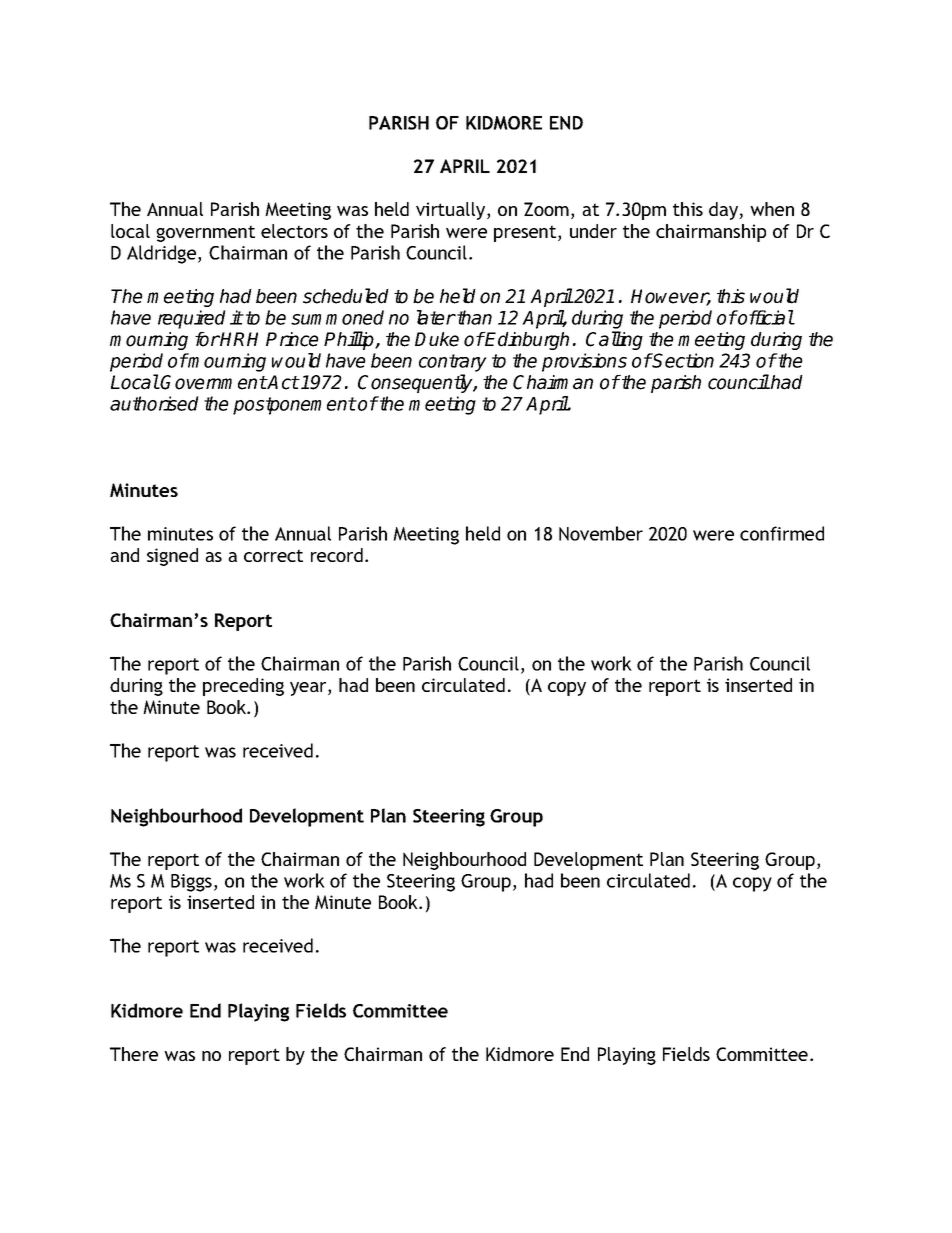  Describe the element at coordinates (584, 362) in the document. I see `provisions` at that location.
